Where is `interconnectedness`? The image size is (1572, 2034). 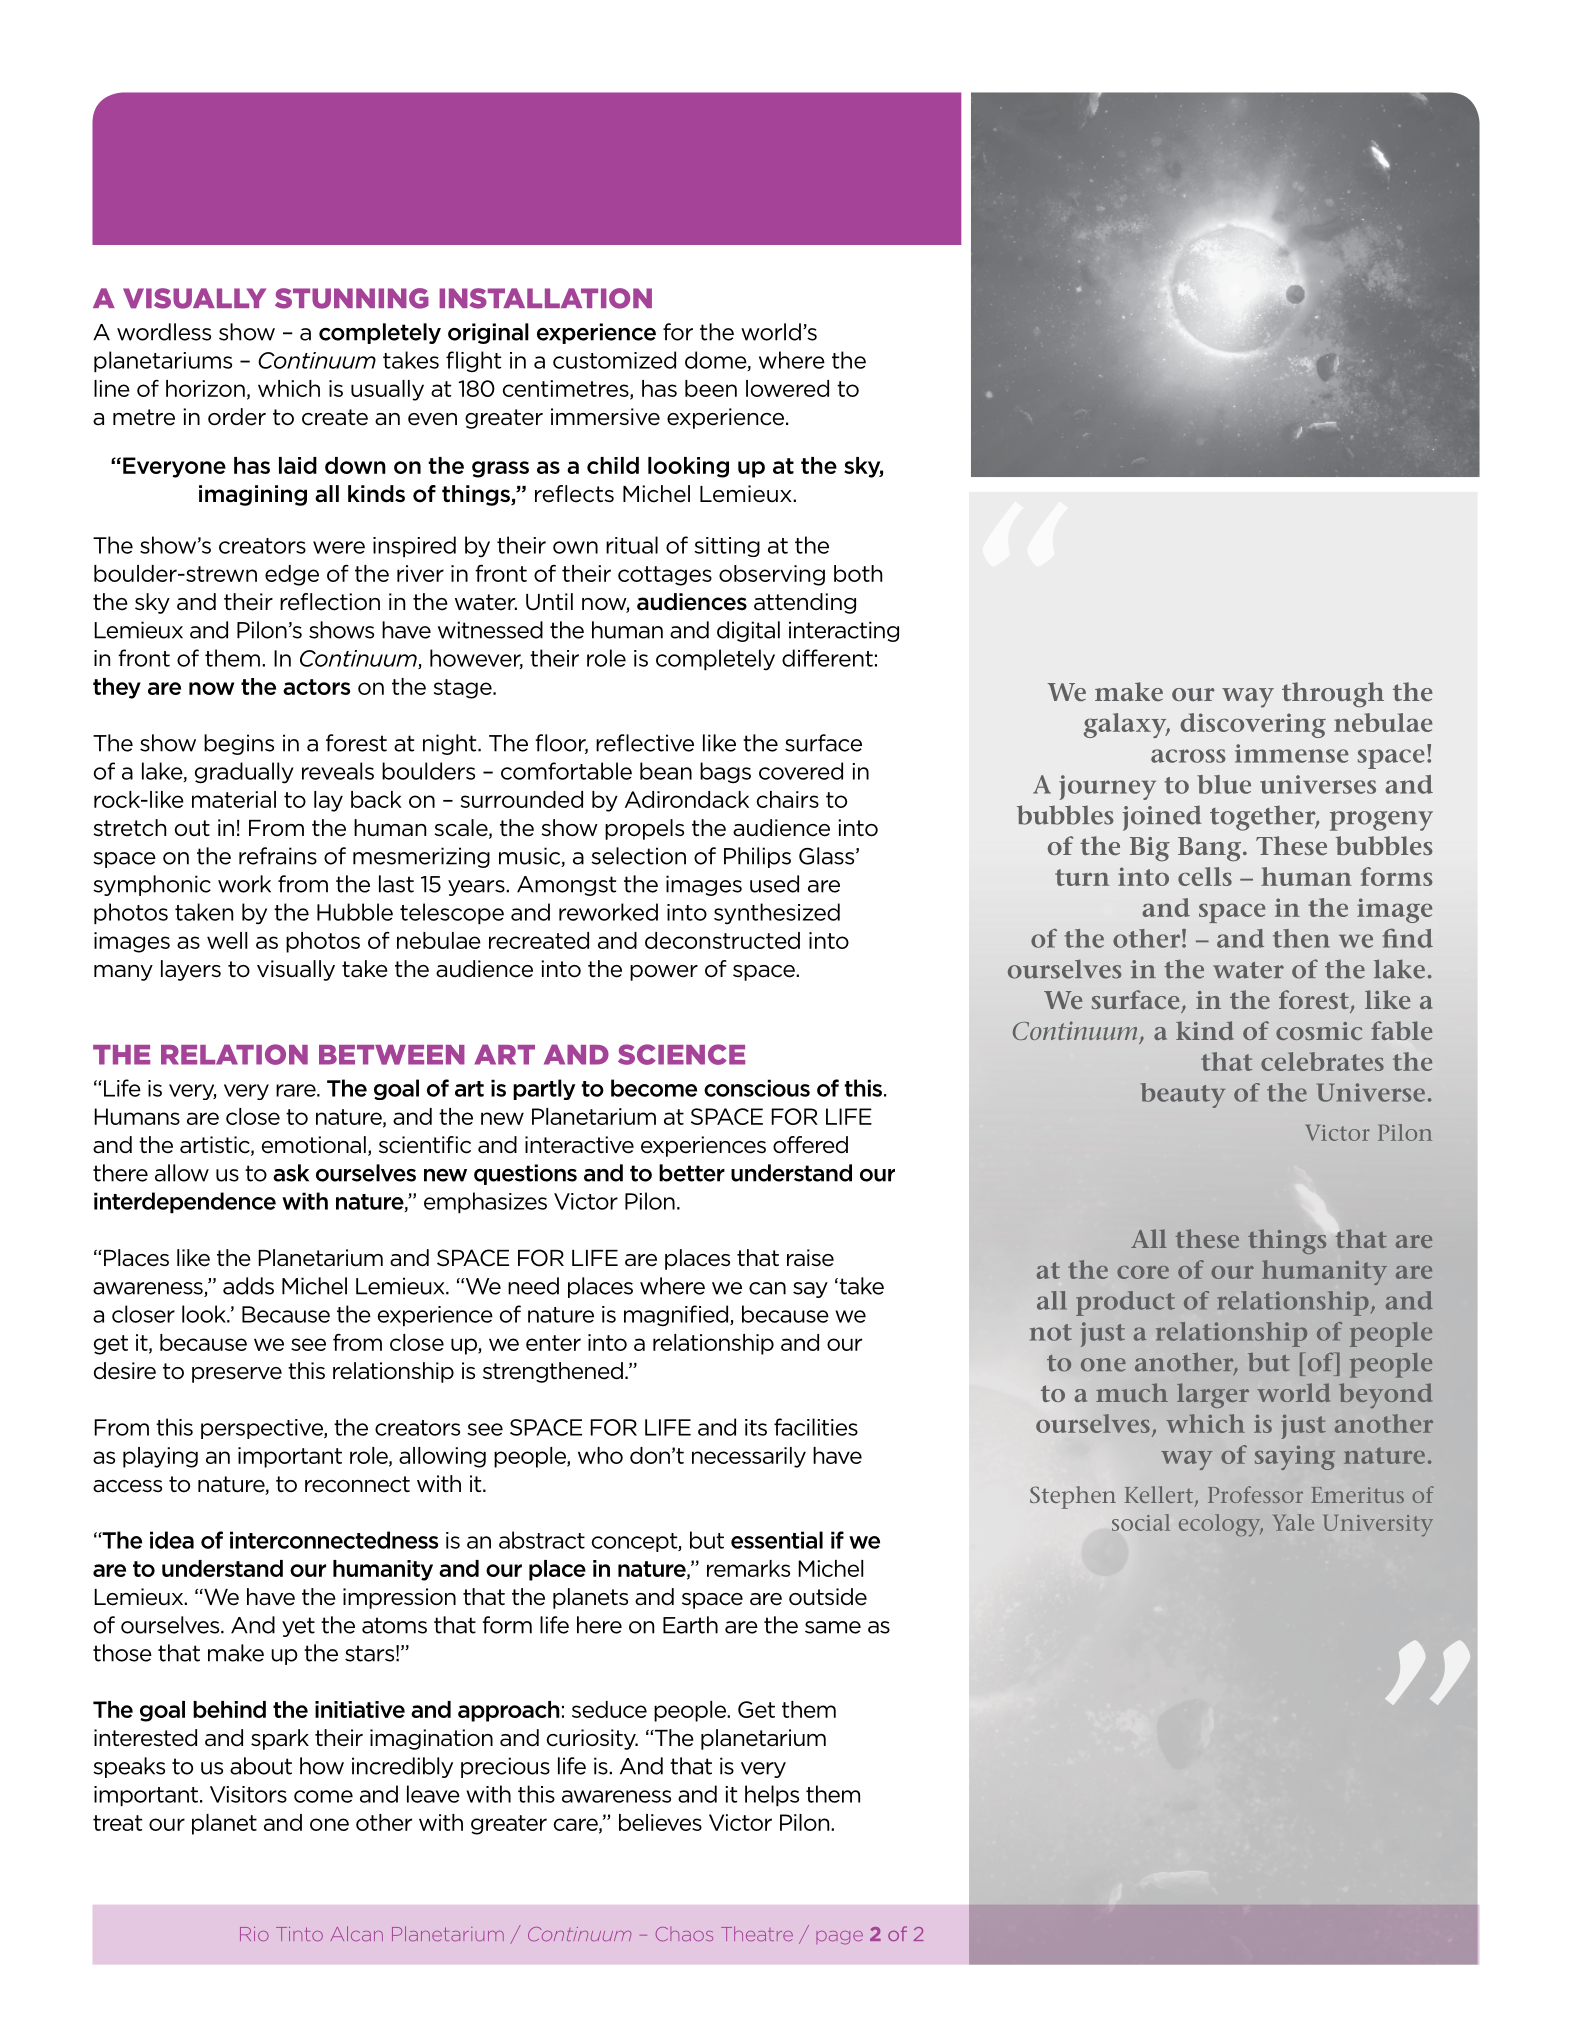
interconnectedness is located at coordinates (334, 1540).
